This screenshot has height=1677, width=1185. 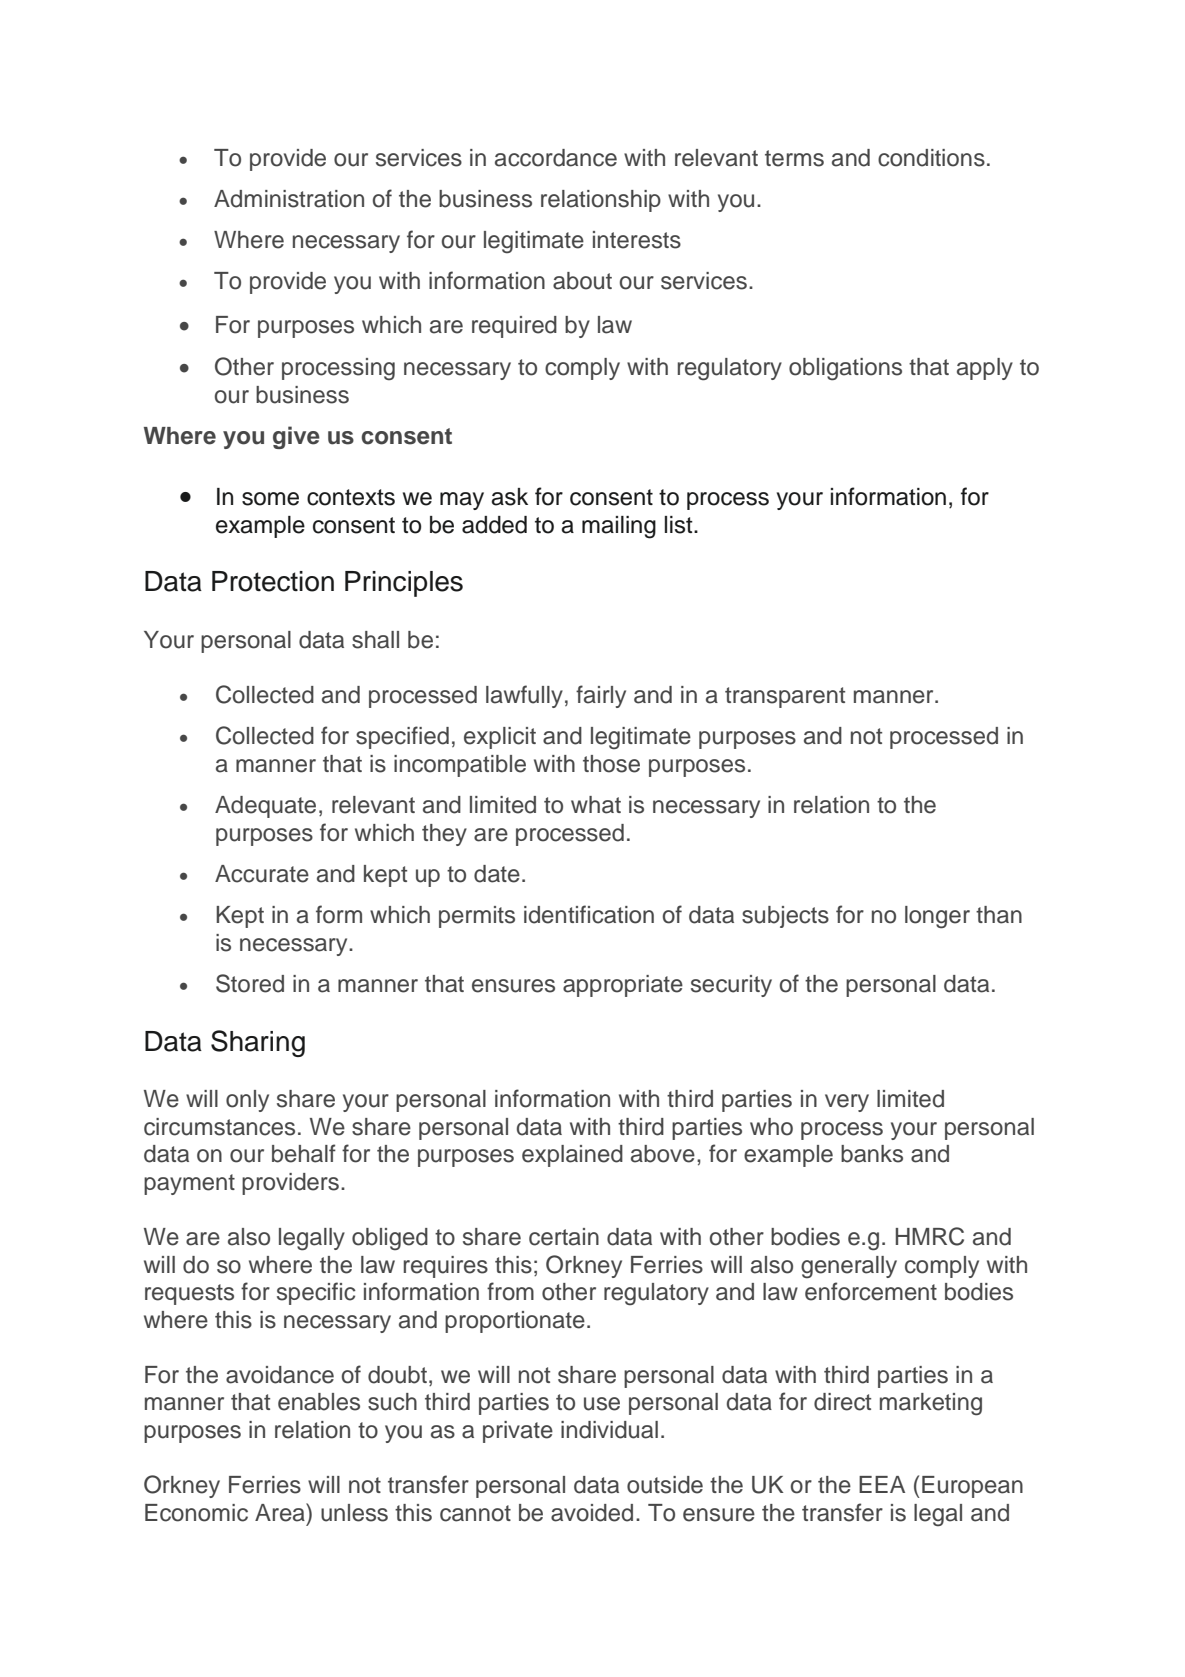 What do you see at coordinates (281, 1512) in the screenshot?
I see `Area` at bounding box center [281, 1512].
